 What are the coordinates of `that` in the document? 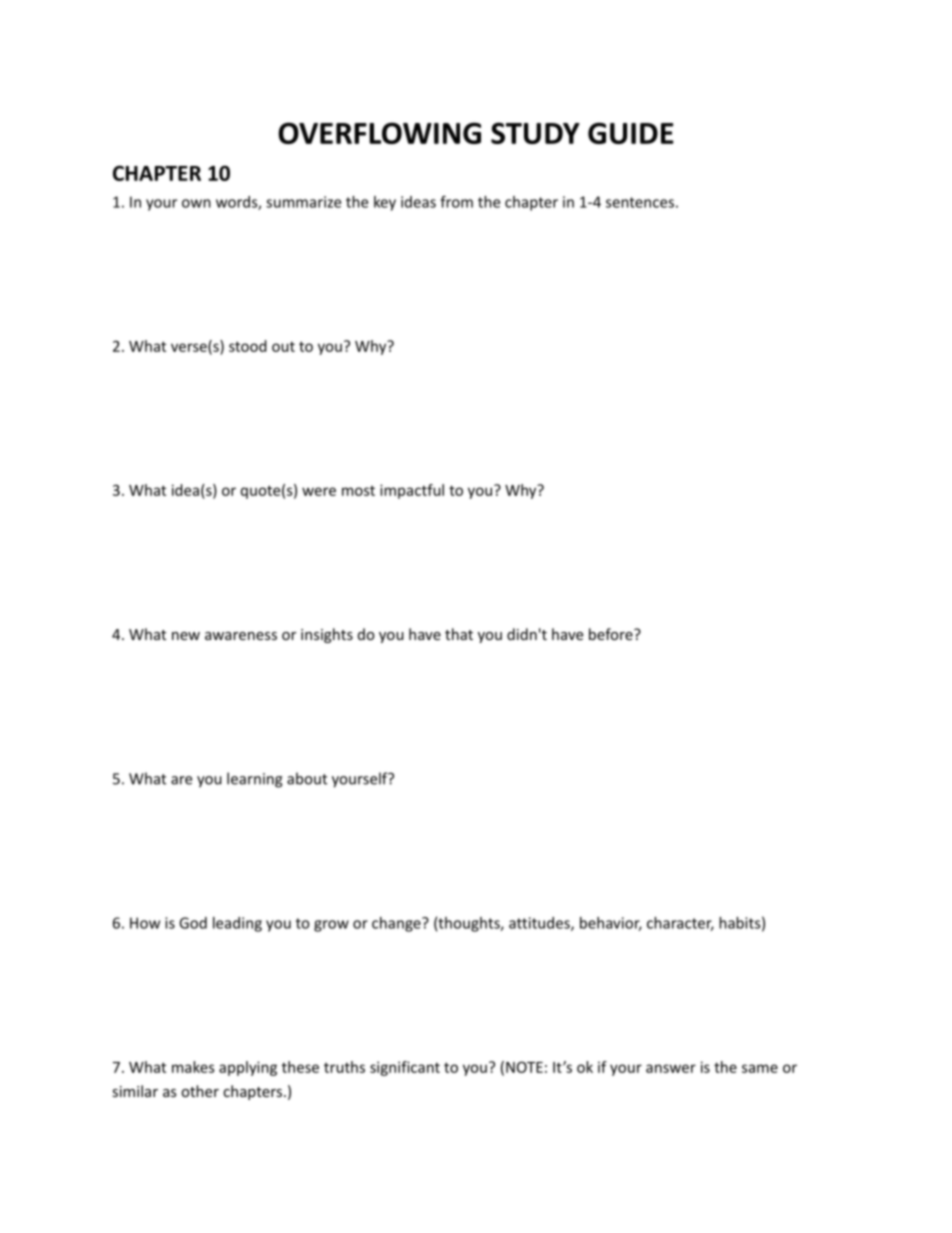 It's located at (459, 634).
